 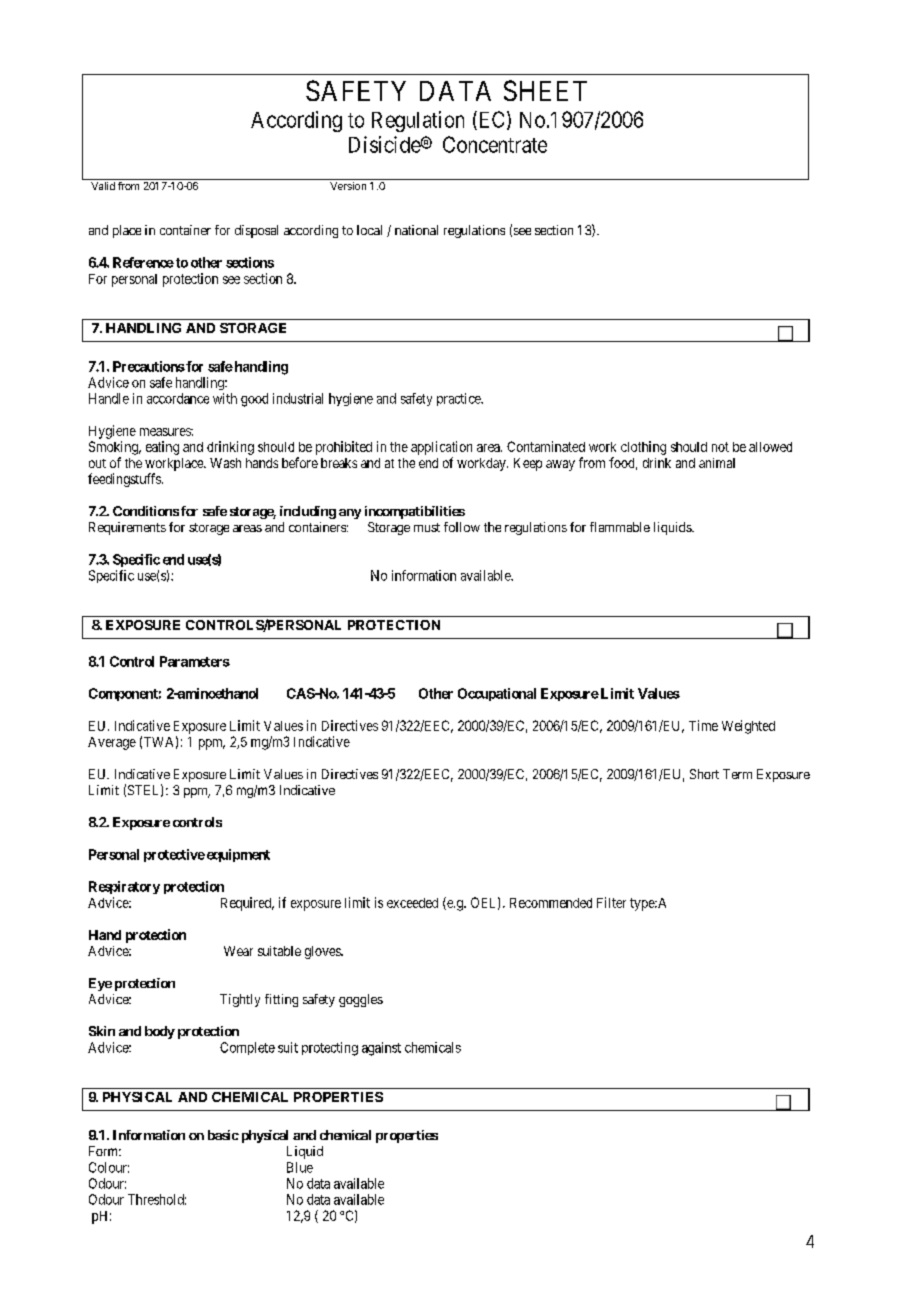 What do you see at coordinates (495, 144) in the screenshot?
I see `Concentrate` at bounding box center [495, 144].
